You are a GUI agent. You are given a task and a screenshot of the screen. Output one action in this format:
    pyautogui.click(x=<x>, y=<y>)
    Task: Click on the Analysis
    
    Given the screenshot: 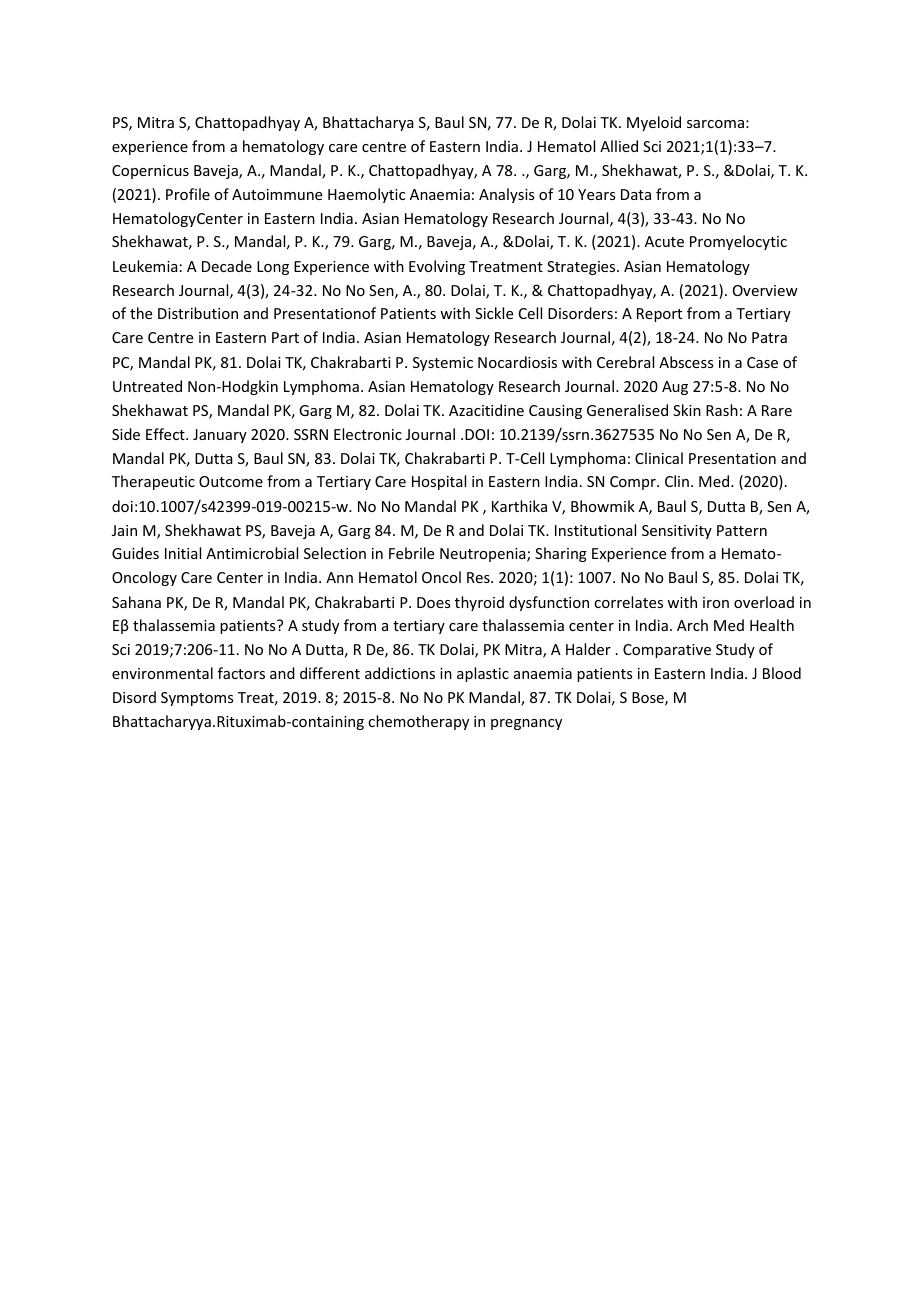 What is the action you would take?
    pyautogui.click(x=506, y=195)
